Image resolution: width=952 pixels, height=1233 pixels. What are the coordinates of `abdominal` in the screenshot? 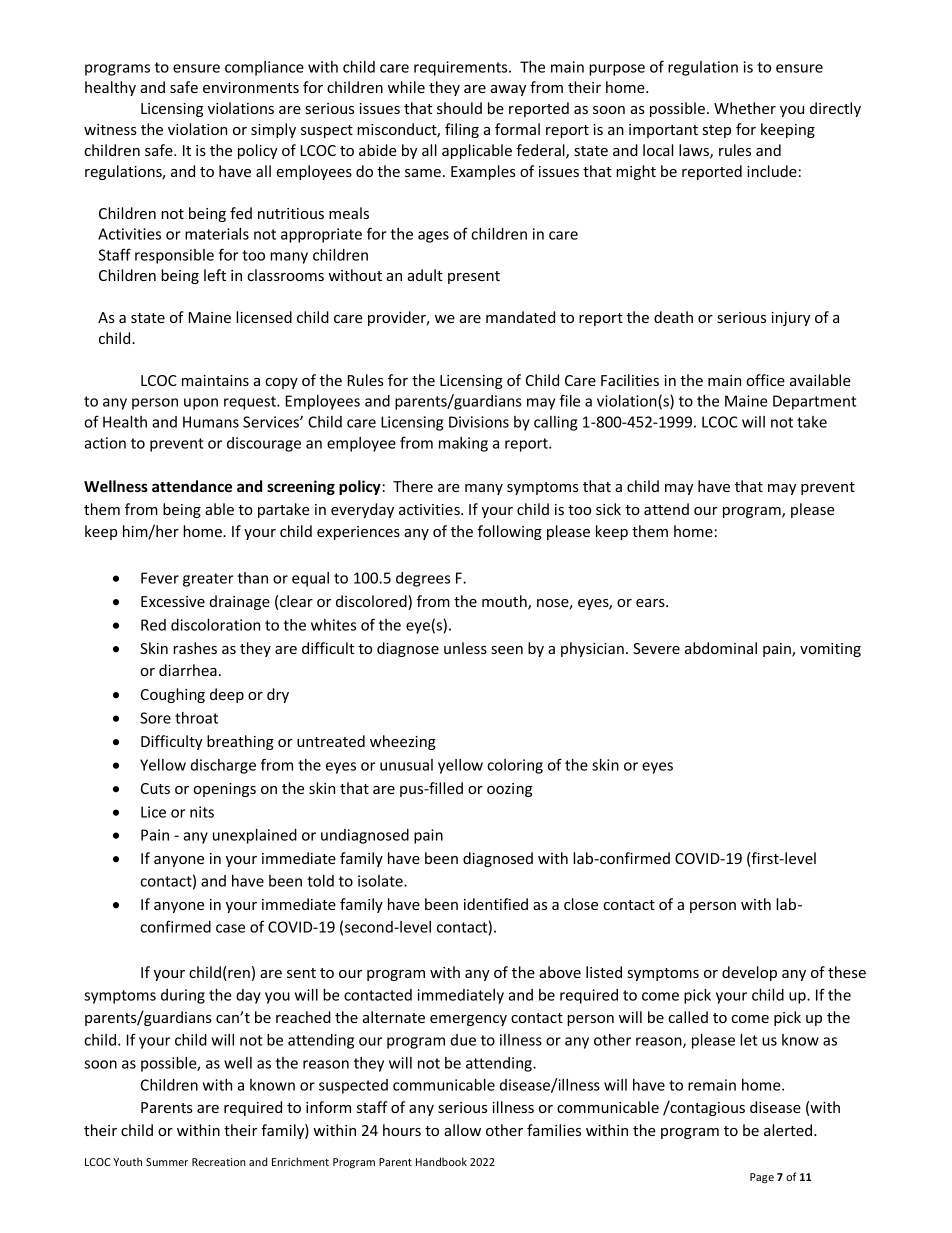 It's located at (721, 648).
